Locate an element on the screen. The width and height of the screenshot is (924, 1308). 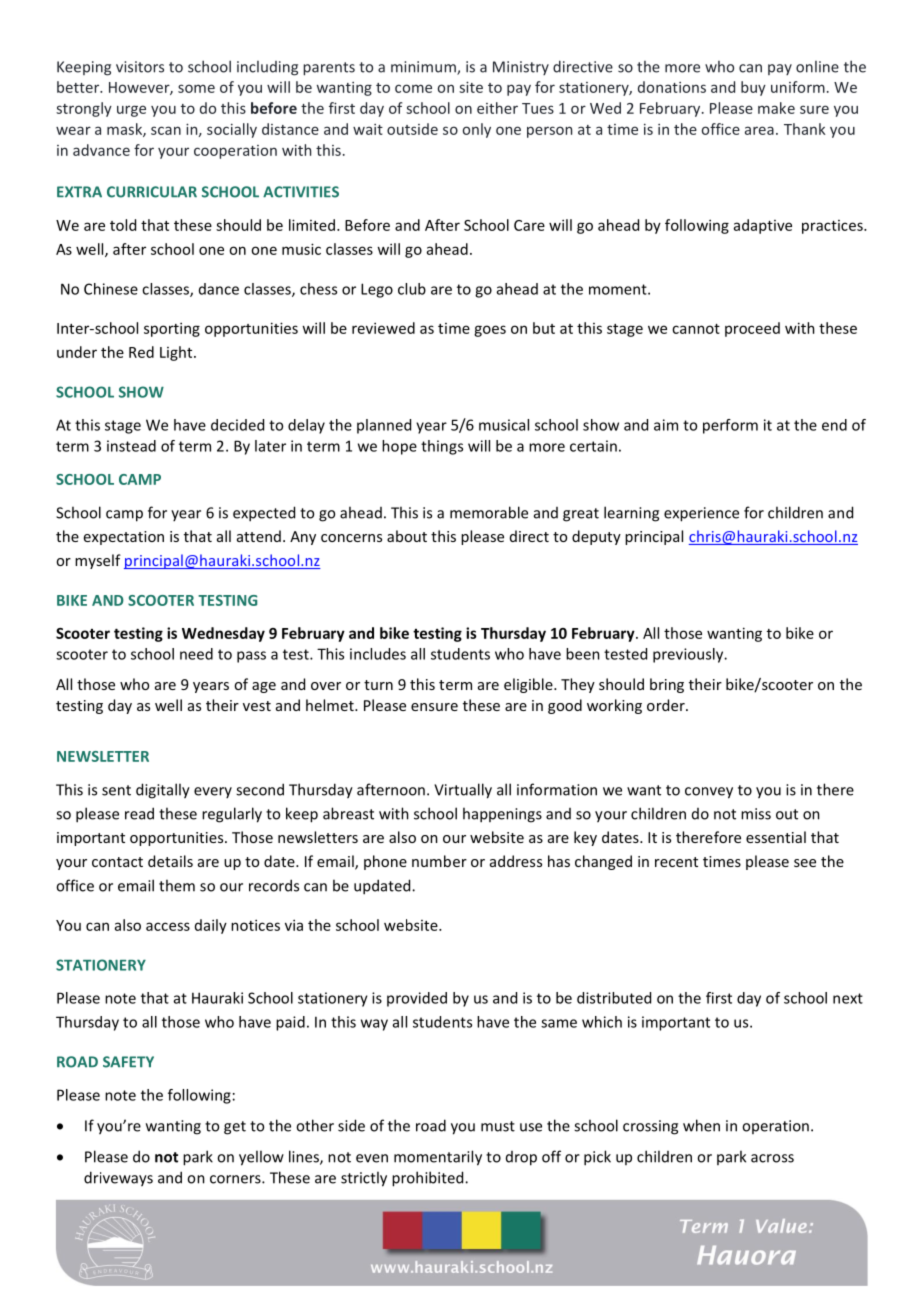
perform is located at coordinates (730, 426).
